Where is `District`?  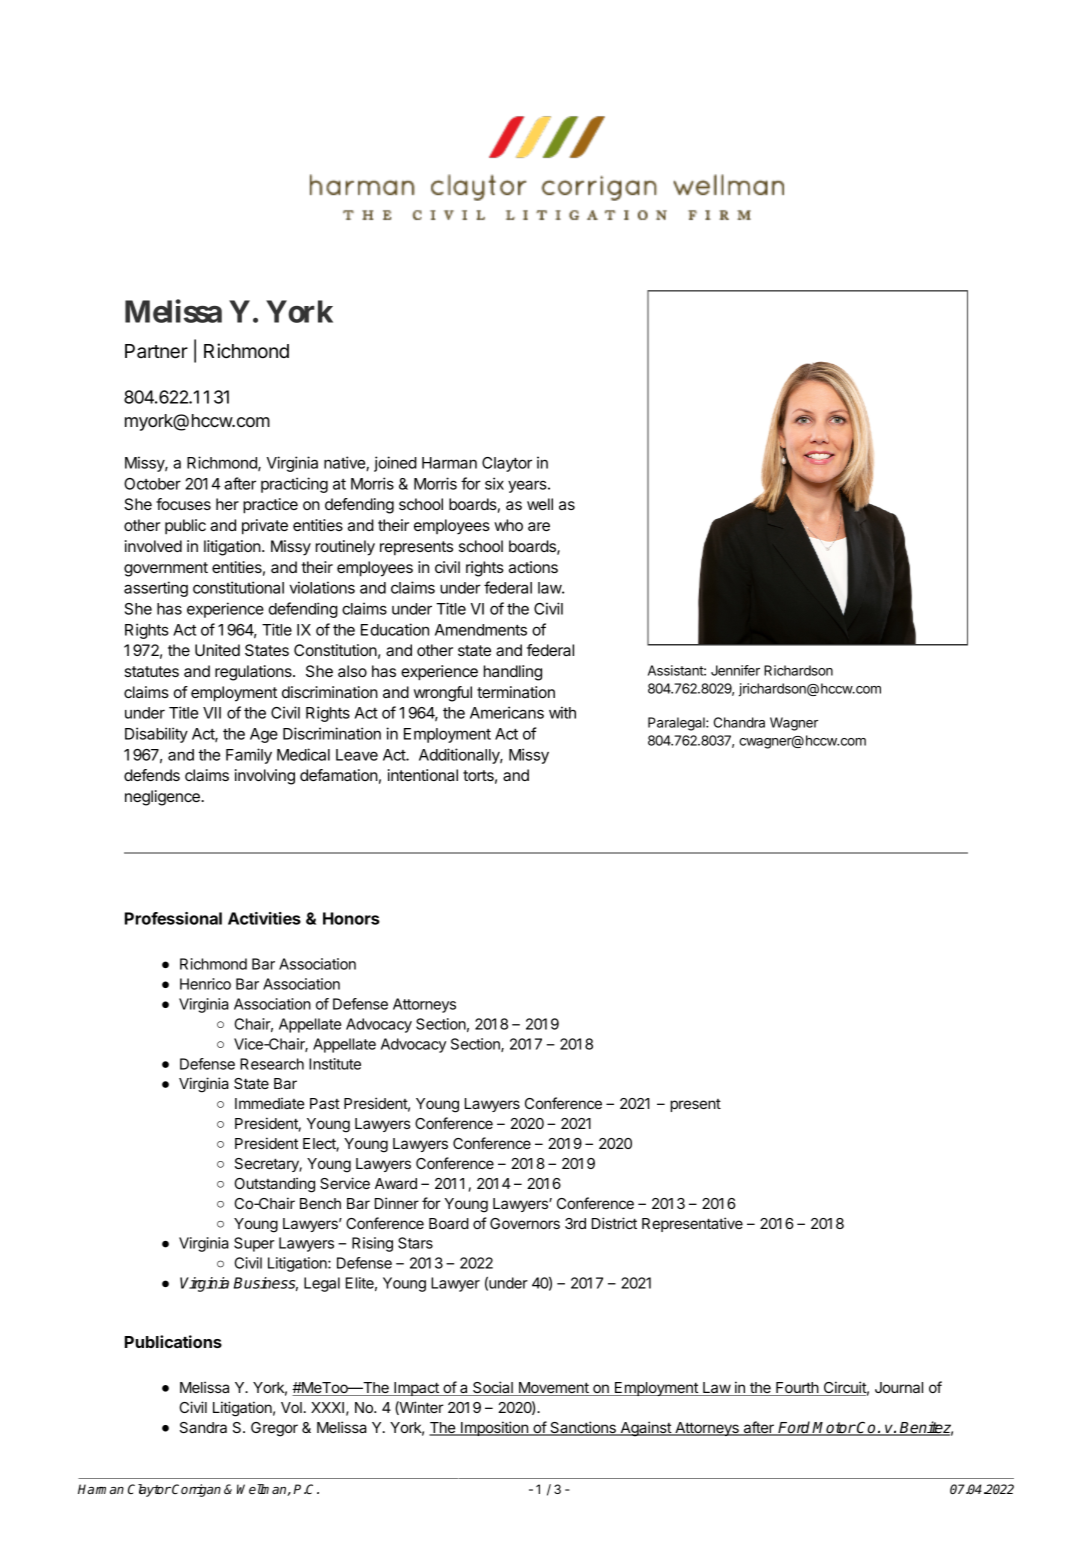
District is located at coordinates (614, 1223).
